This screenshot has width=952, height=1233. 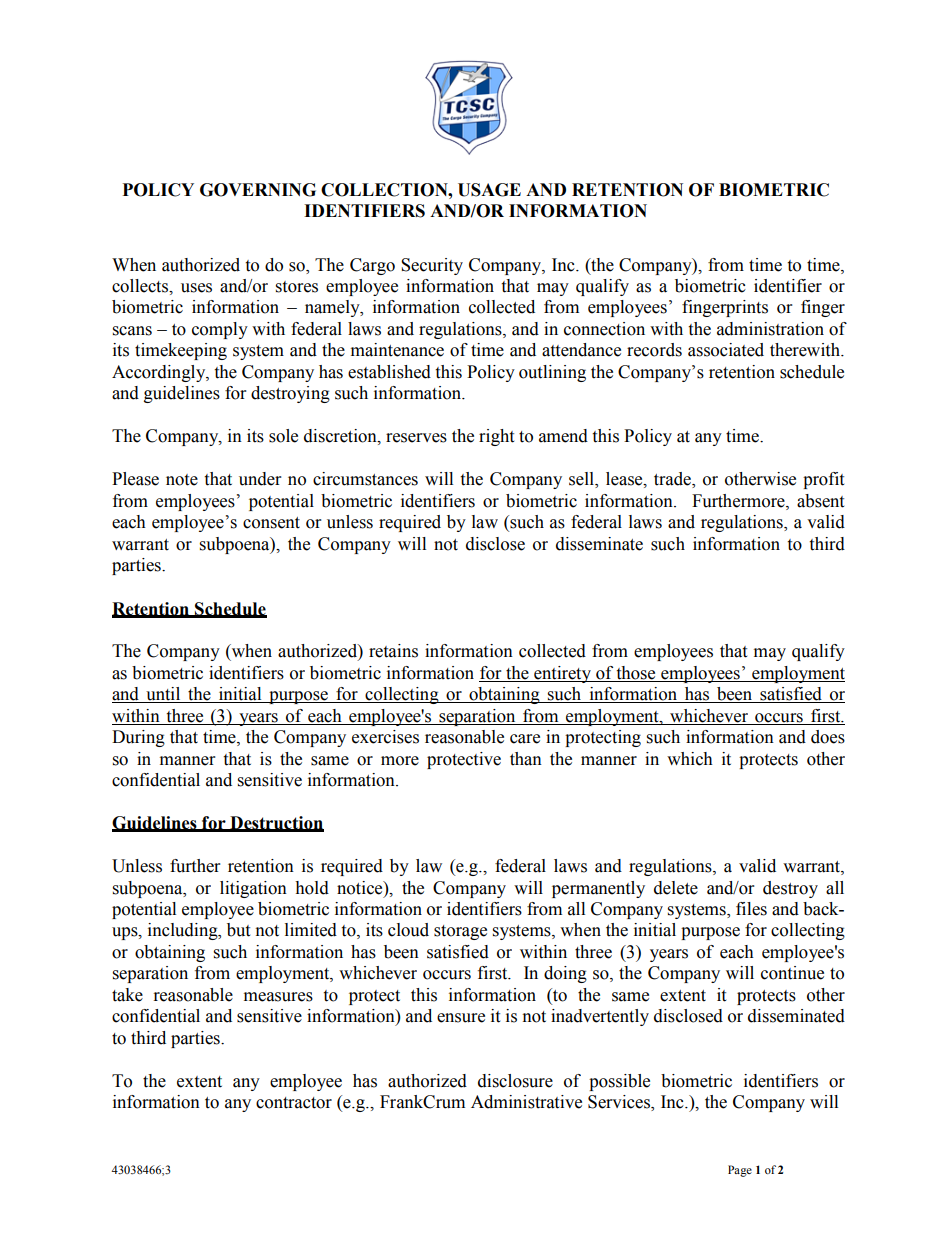 I want to click on note, so click(x=182, y=480).
